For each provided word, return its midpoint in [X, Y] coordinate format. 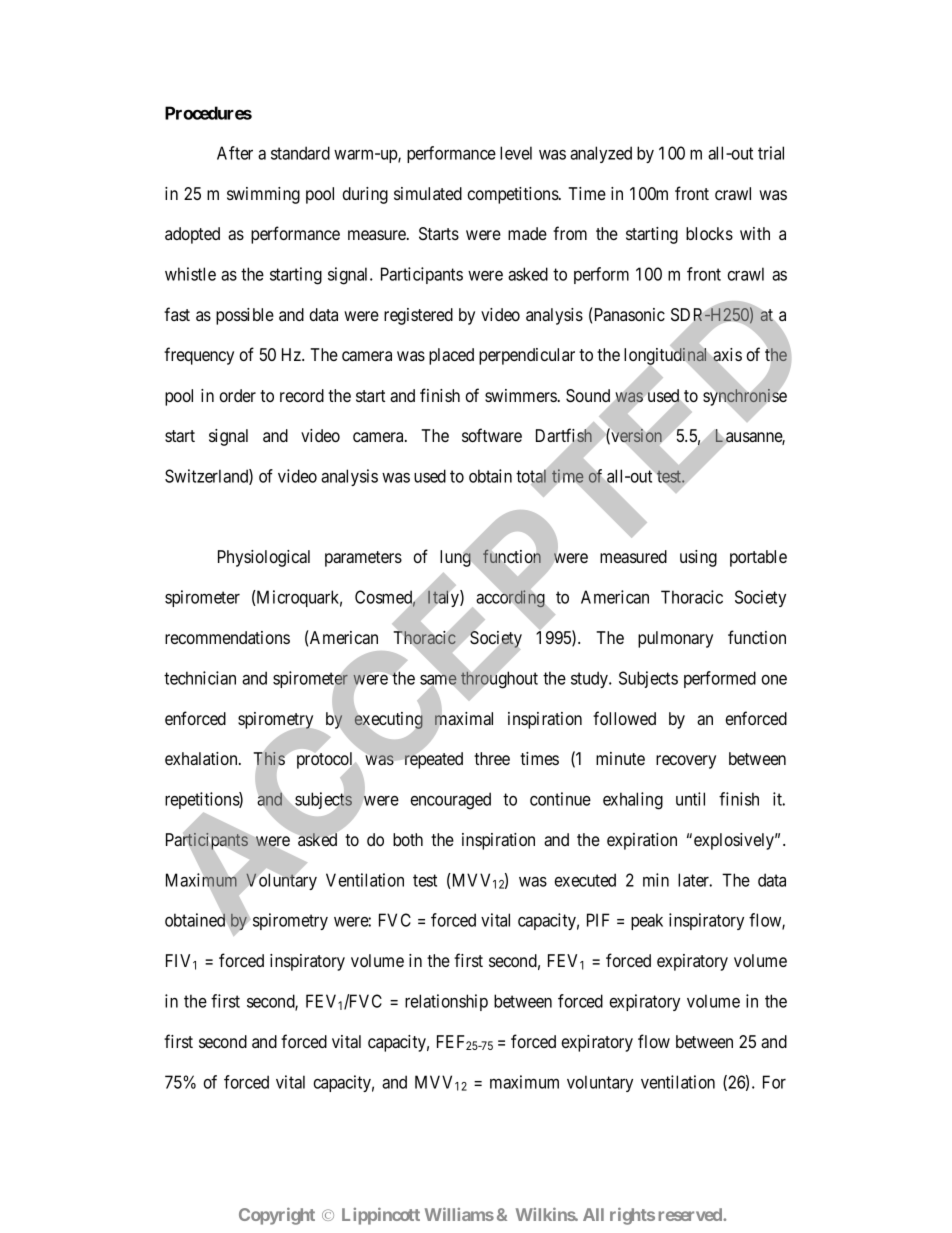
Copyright [277, 1216]
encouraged [451, 801]
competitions [513, 195]
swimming [263, 195]
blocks [709, 233]
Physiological [264, 558]
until [690, 799]
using [698, 558]
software [492, 435]
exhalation [202, 758]
